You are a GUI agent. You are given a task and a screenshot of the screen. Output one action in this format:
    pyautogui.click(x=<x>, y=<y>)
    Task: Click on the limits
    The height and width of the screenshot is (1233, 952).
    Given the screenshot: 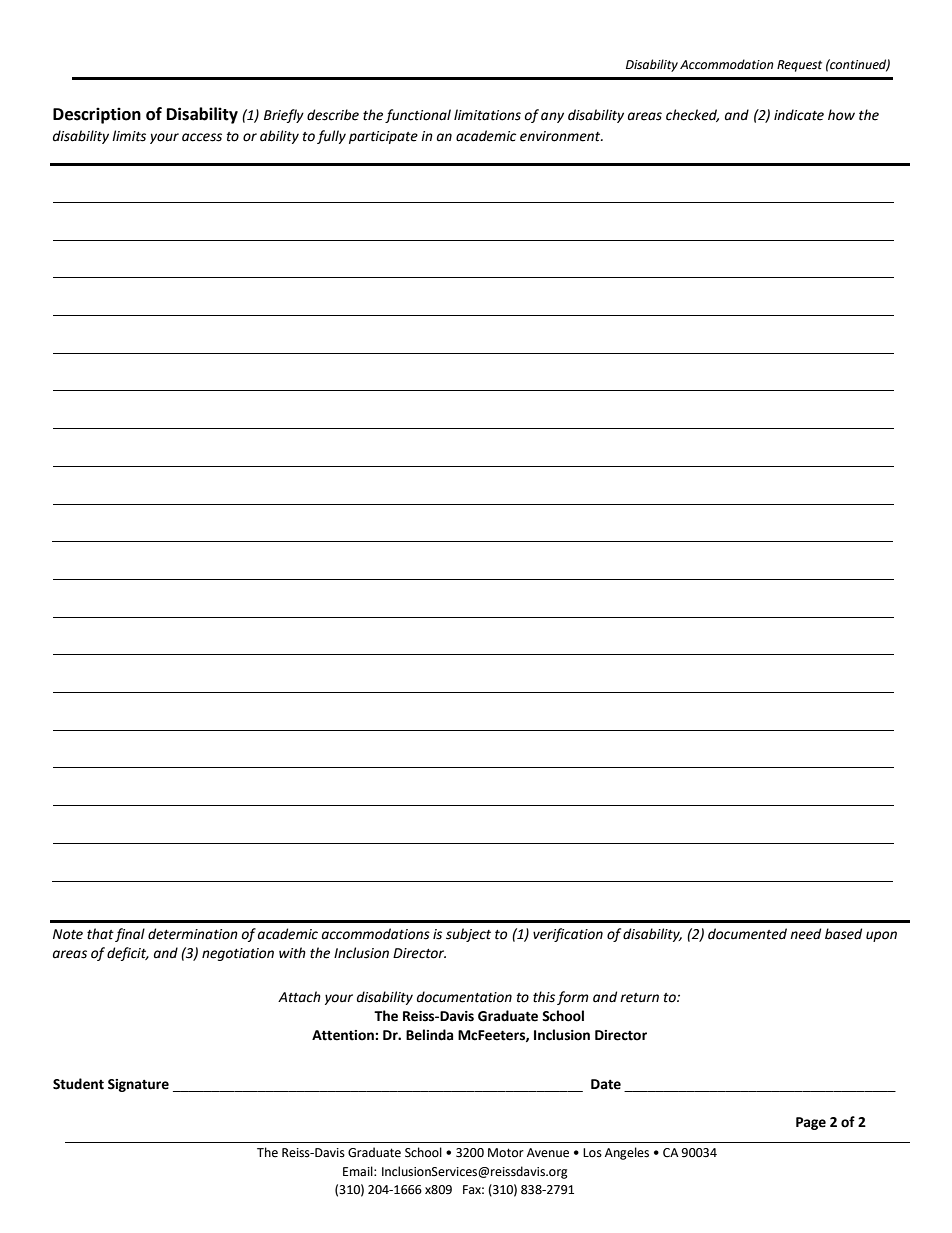 What is the action you would take?
    pyautogui.click(x=129, y=136)
